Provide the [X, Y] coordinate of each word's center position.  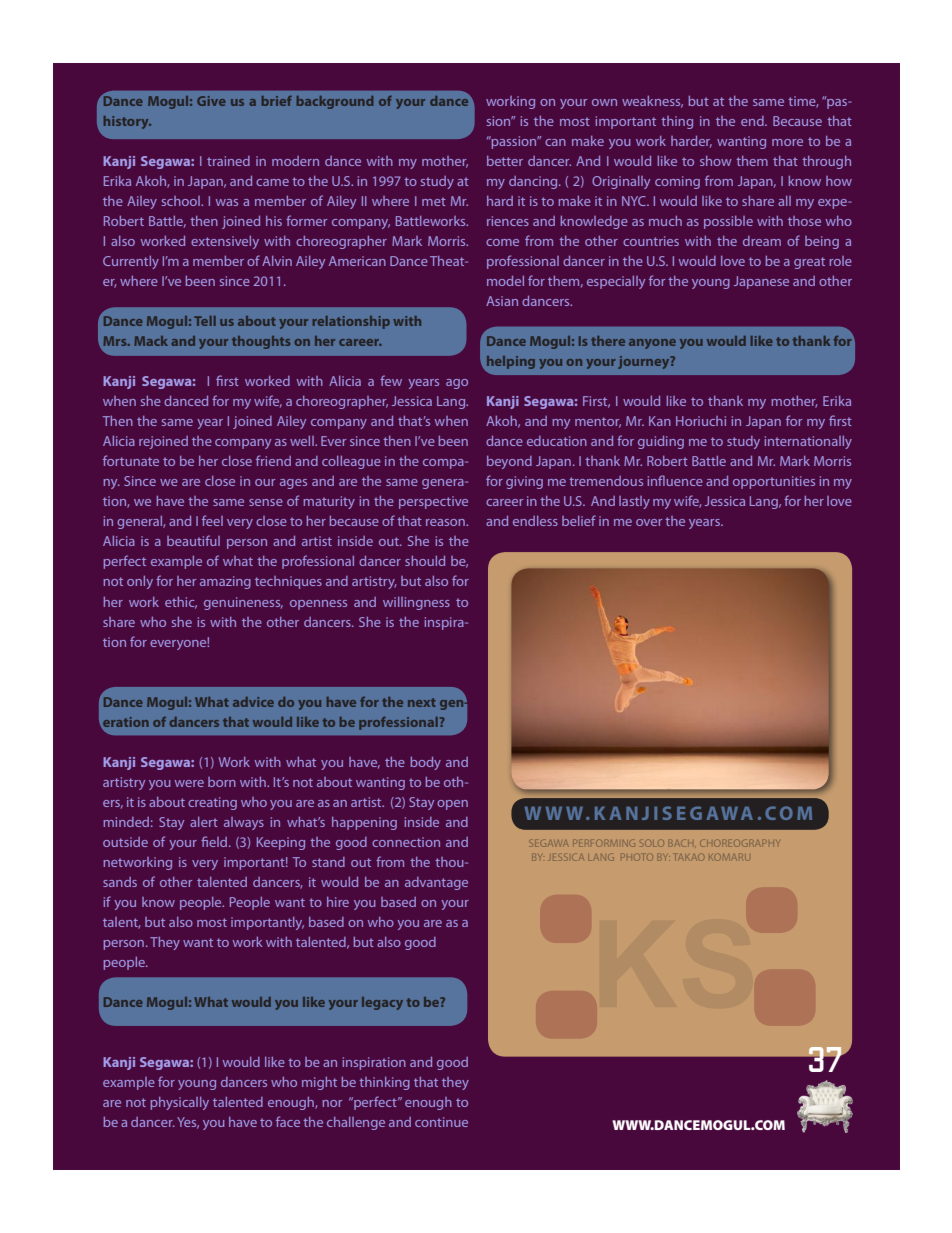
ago [457, 384]
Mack [151, 341]
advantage [436, 883]
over [649, 522]
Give [211, 101]
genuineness [243, 603]
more [787, 142]
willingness [416, 603]
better [505, 161]
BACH [682, 844]
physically [179, 1103]
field [215, 841]
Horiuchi [701, 421]
